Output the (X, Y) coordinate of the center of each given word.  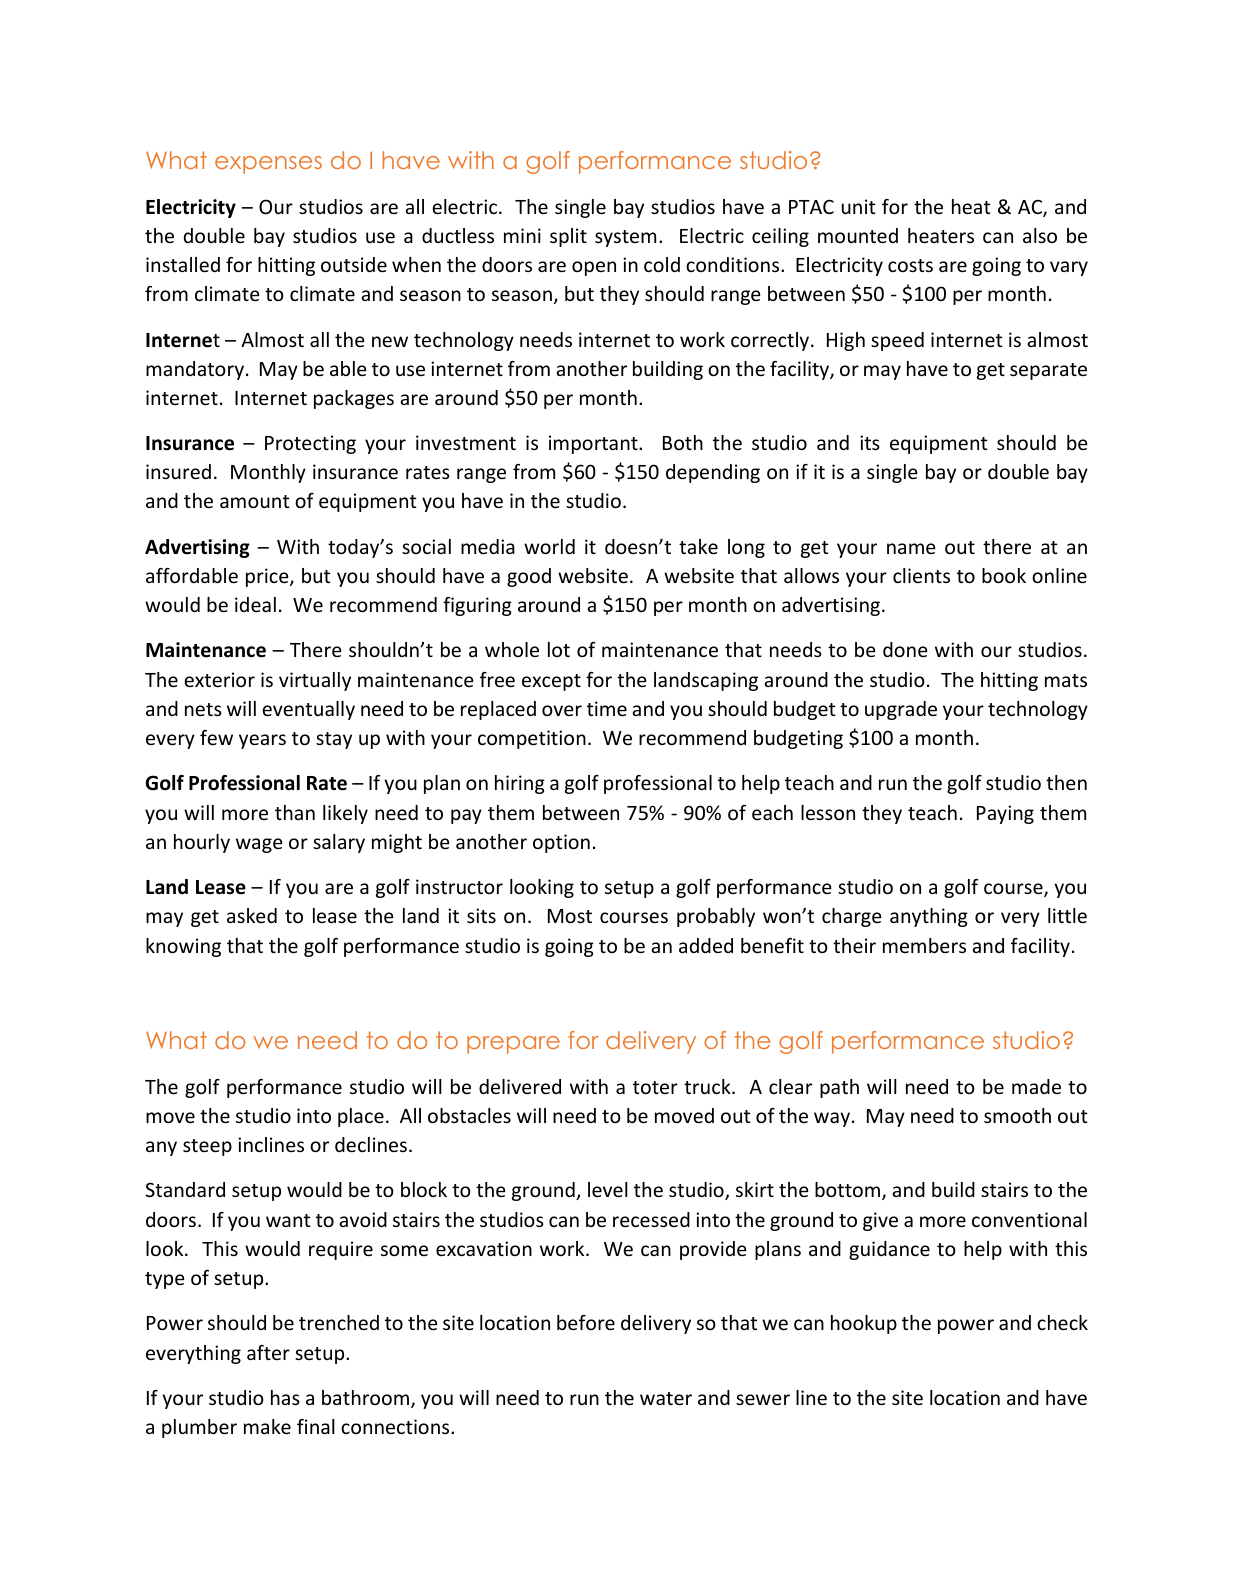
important (594, 444)
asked (252, 915)
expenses (268, 165)
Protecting (310, 444)
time (607, 708)
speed (897, 341)
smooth (1017, 1115)
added (706, 945)
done (905, 649)
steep (207, 1147)
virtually (315, 681)
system (625, 238)
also (1040, 235)
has (285, 1397)
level (608, 1189)
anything (929, 917)
